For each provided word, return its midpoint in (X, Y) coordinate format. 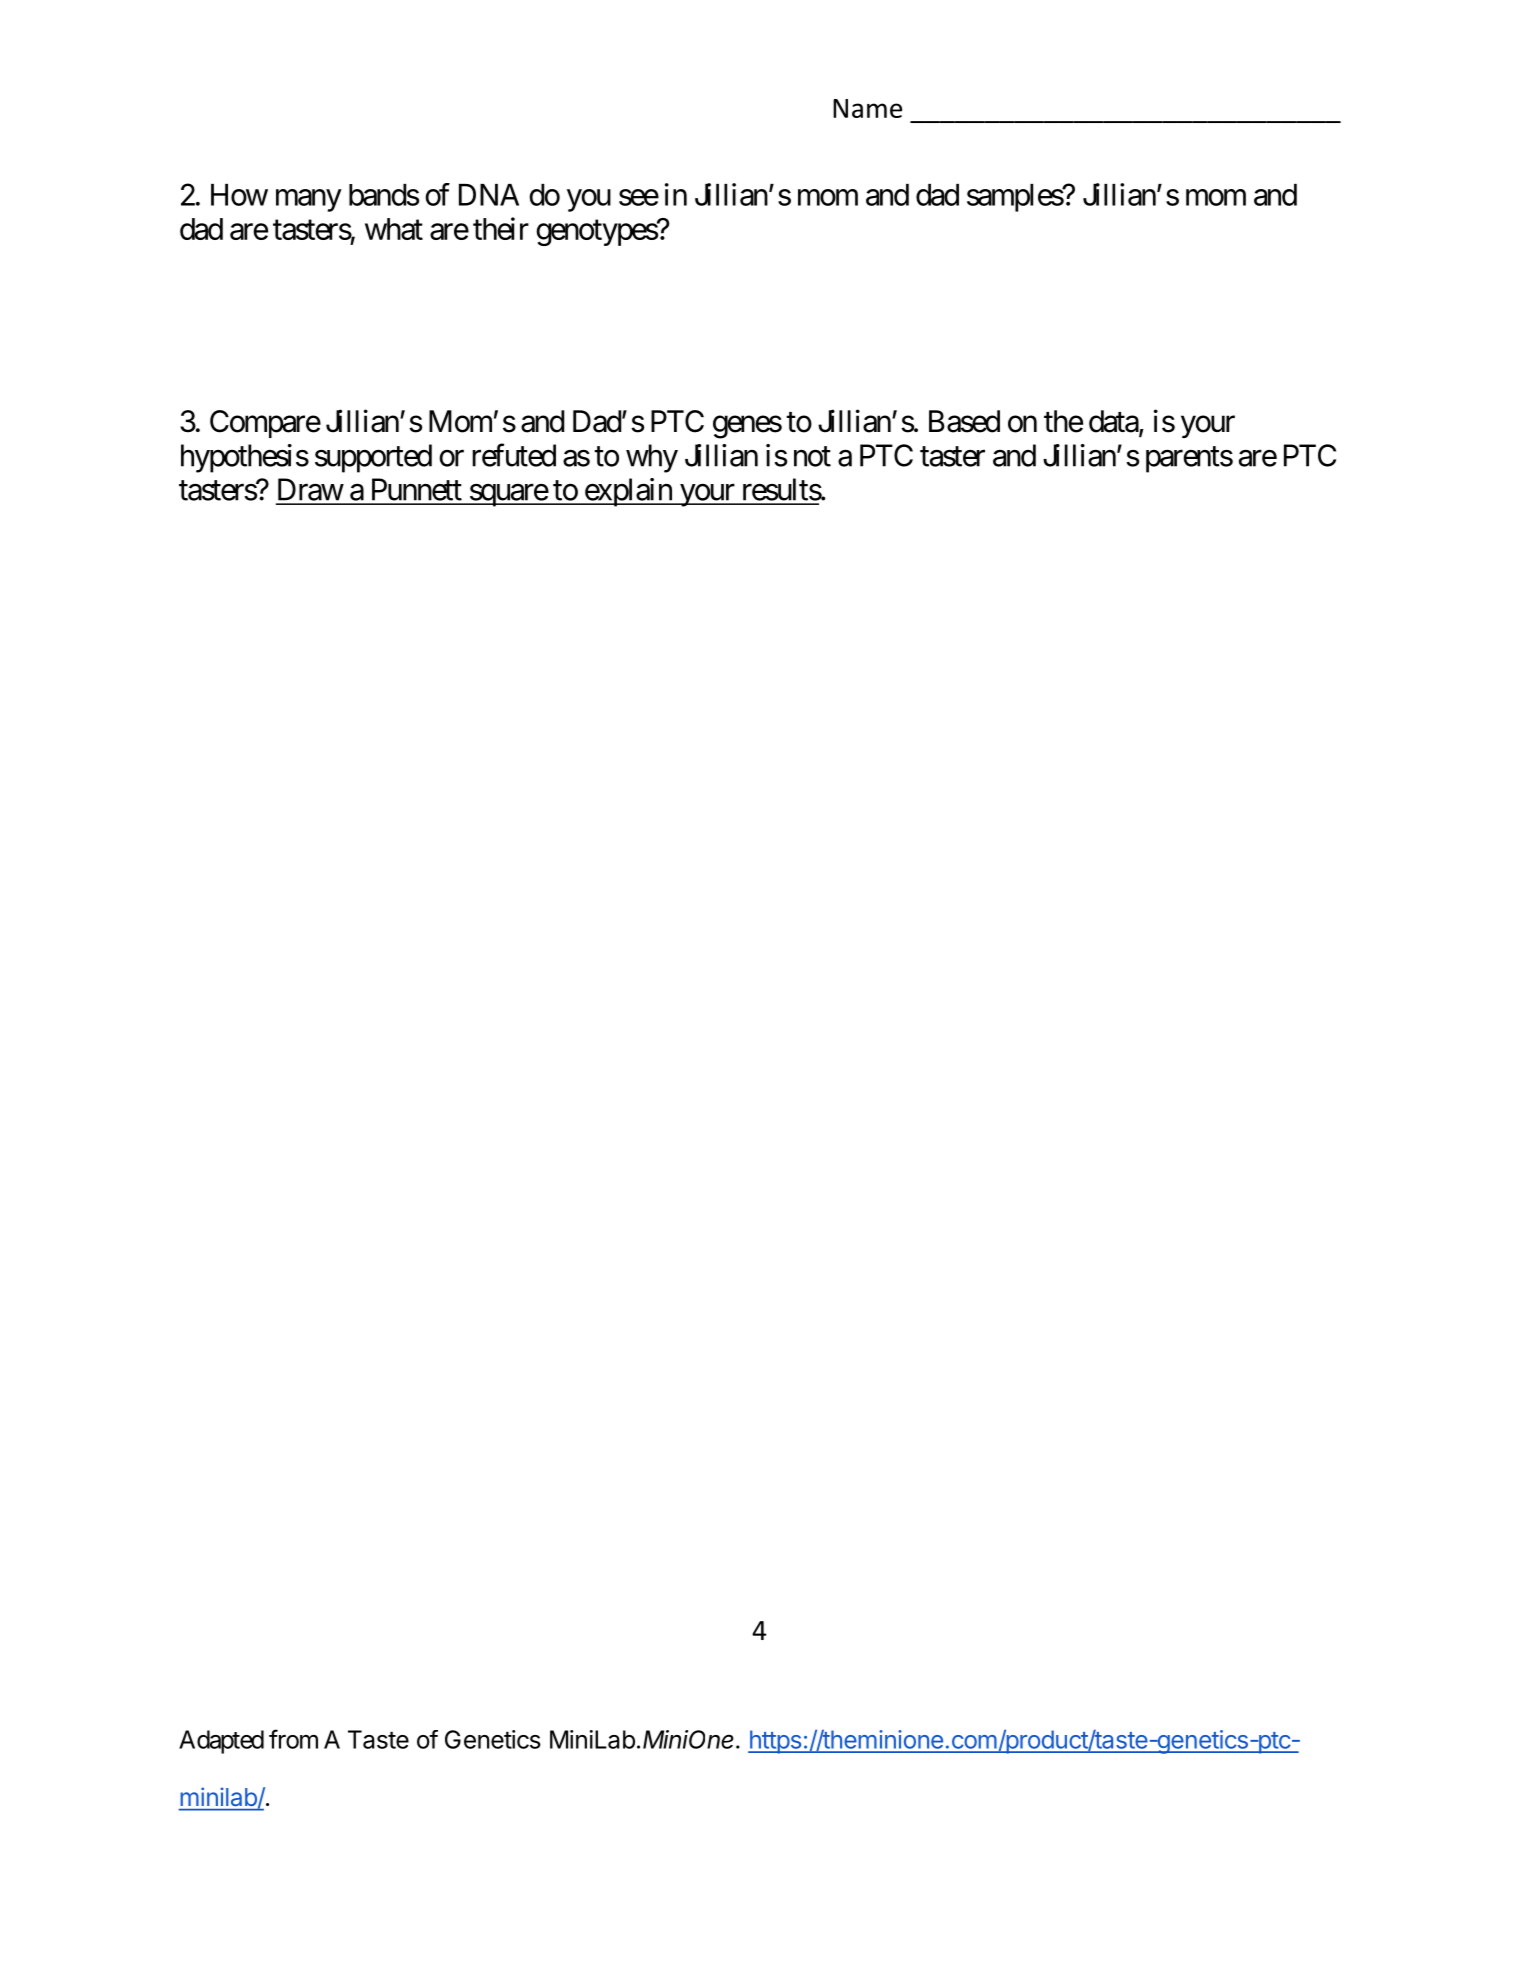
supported (373, 458)
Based (964, 421)
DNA (489, 195)
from (293, 1739)
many (309, 200)
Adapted (221, 1742)
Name (867, 108)
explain (628, 492)
